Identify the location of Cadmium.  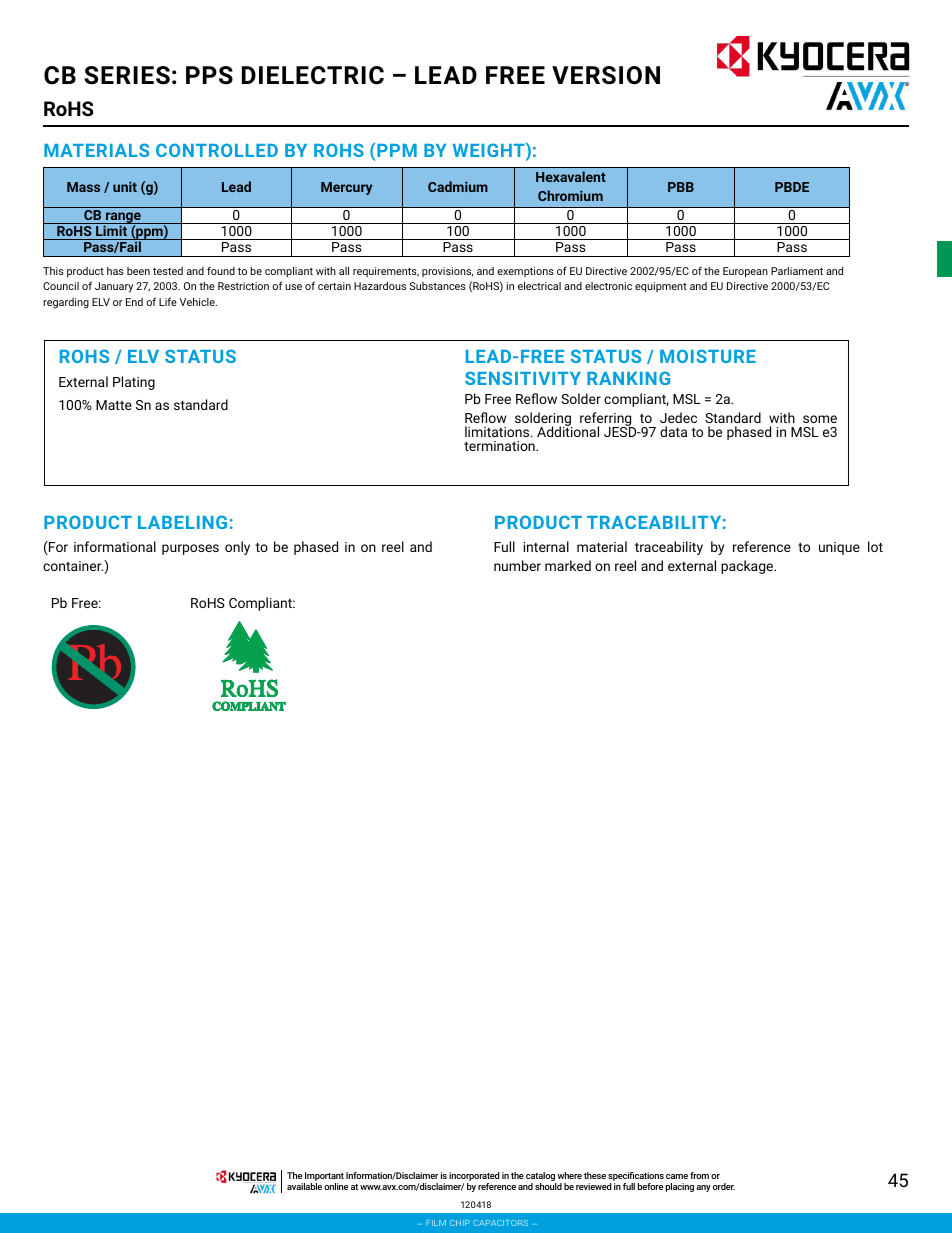
(458, 186).
